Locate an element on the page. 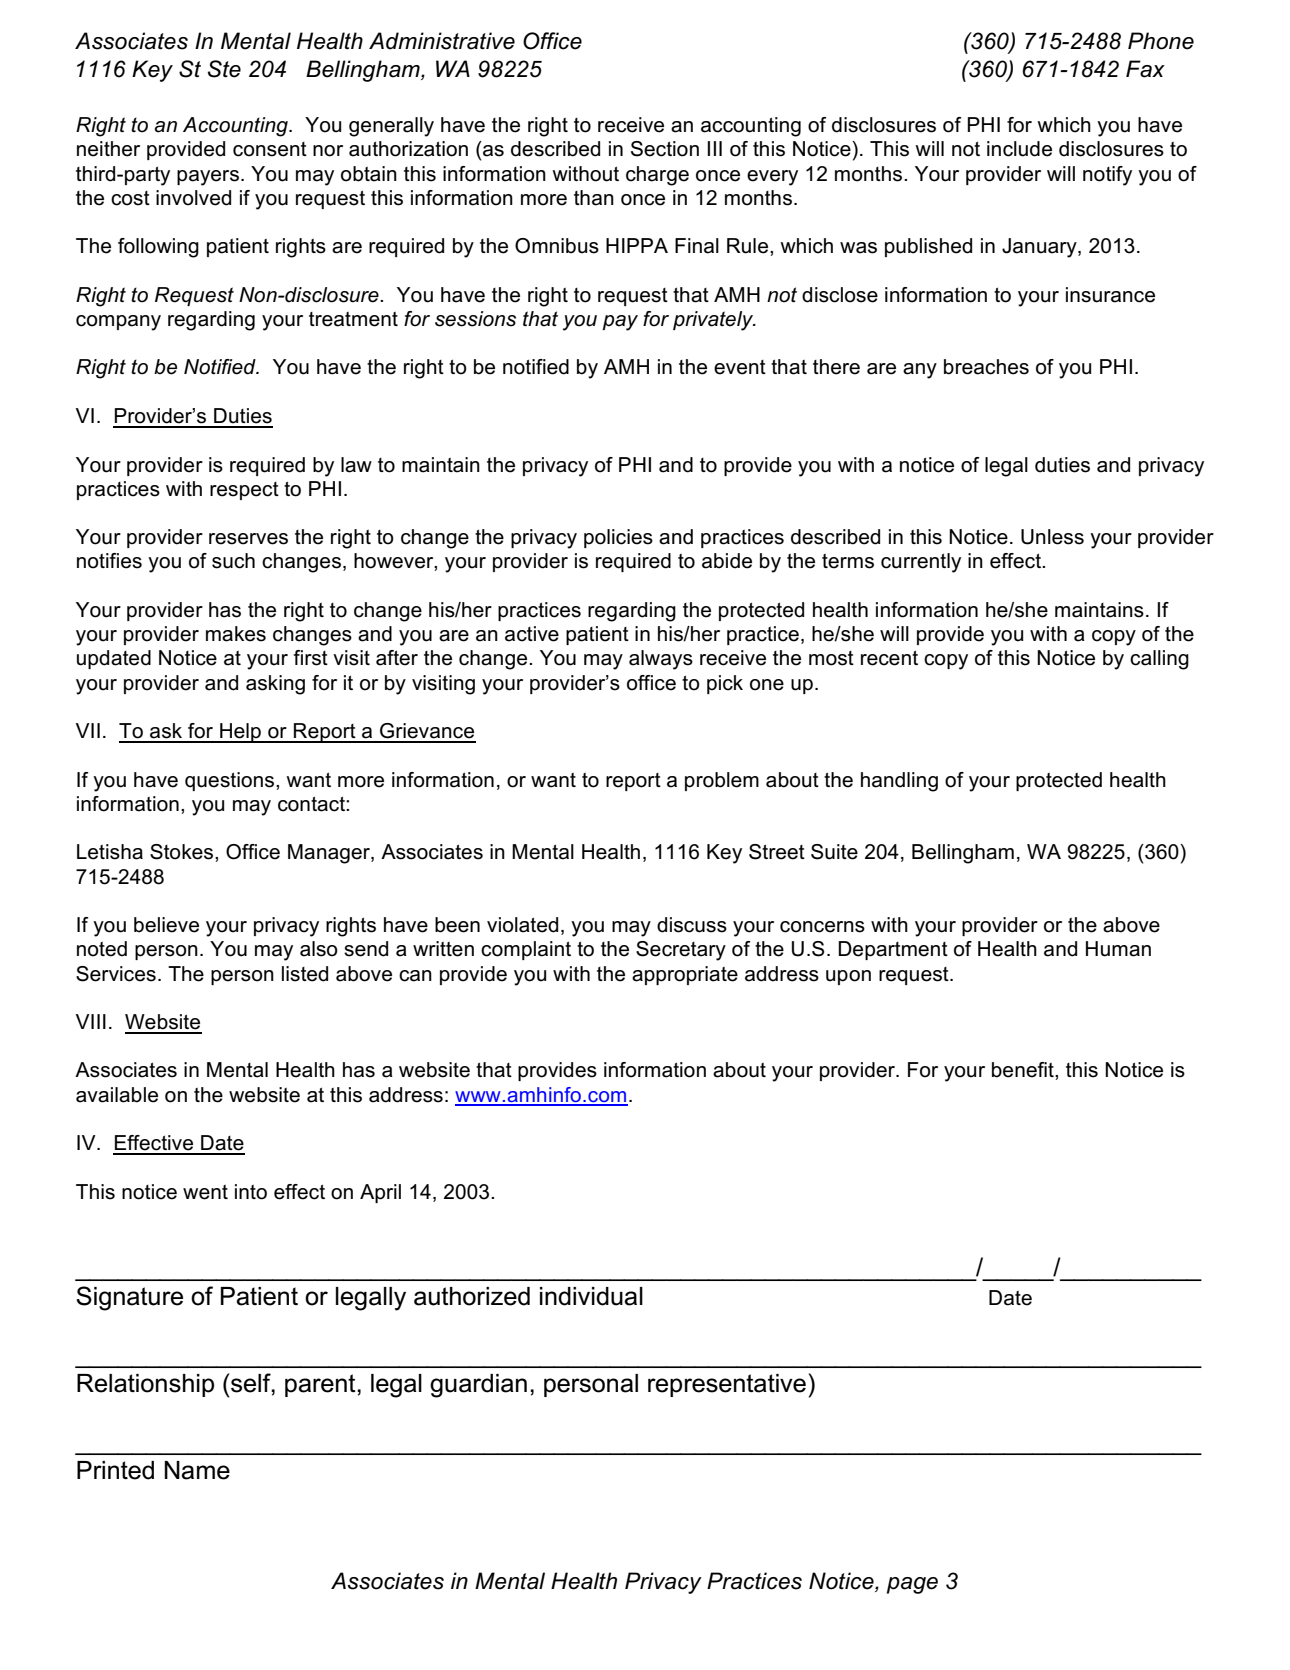  Name is located at coordinates (197, 1470).
